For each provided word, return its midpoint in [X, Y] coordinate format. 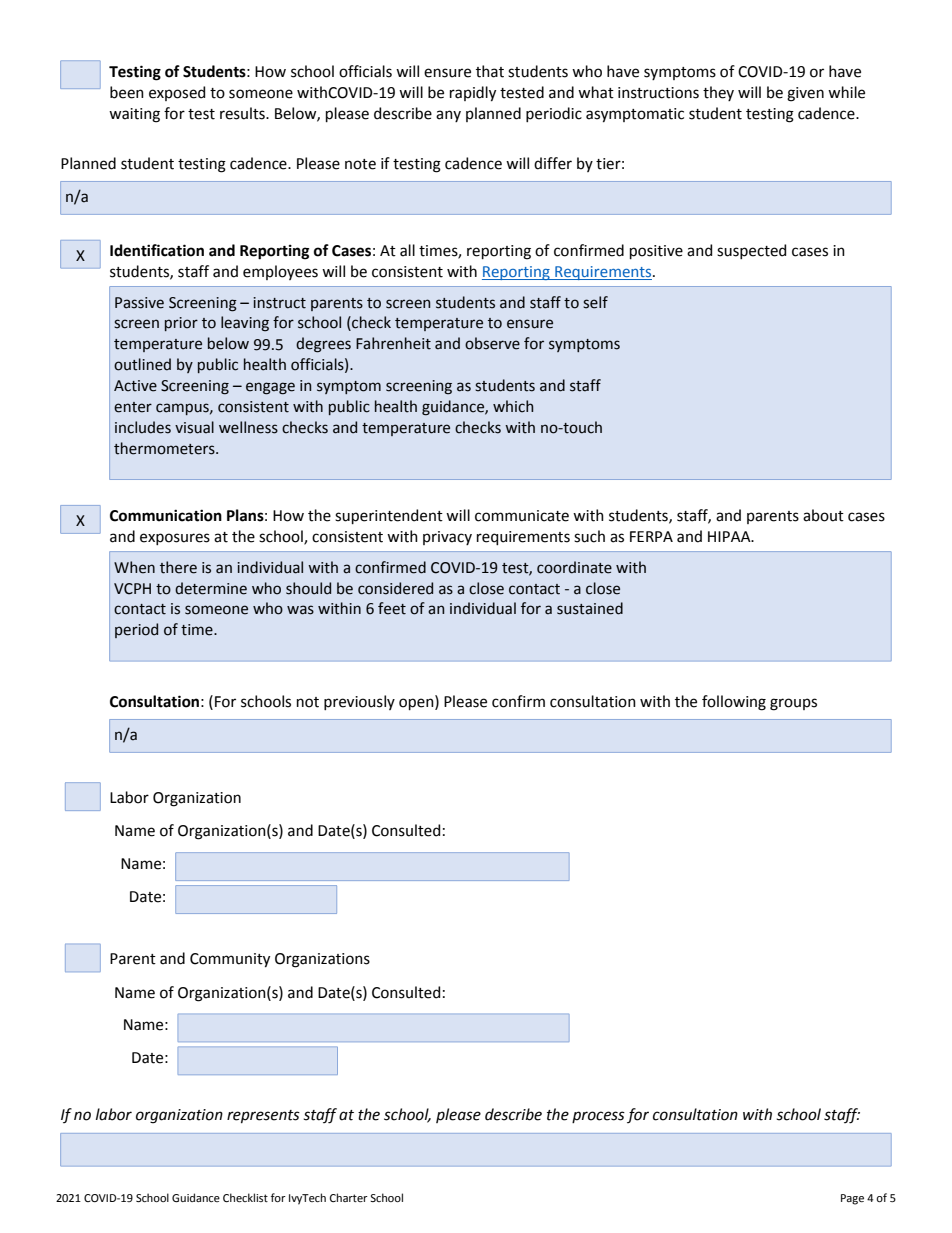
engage [270, 388]
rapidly [473, 94]
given [805, 94]
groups [793, 704]
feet [392, 608]
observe [492, 343]
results [243, 113]
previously [359, 702]
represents [263, 1116]
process [598, 1117]
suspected [751, 251]
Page [852, 1199]
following [734, 703]
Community [230, 960]
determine [211, 588]
